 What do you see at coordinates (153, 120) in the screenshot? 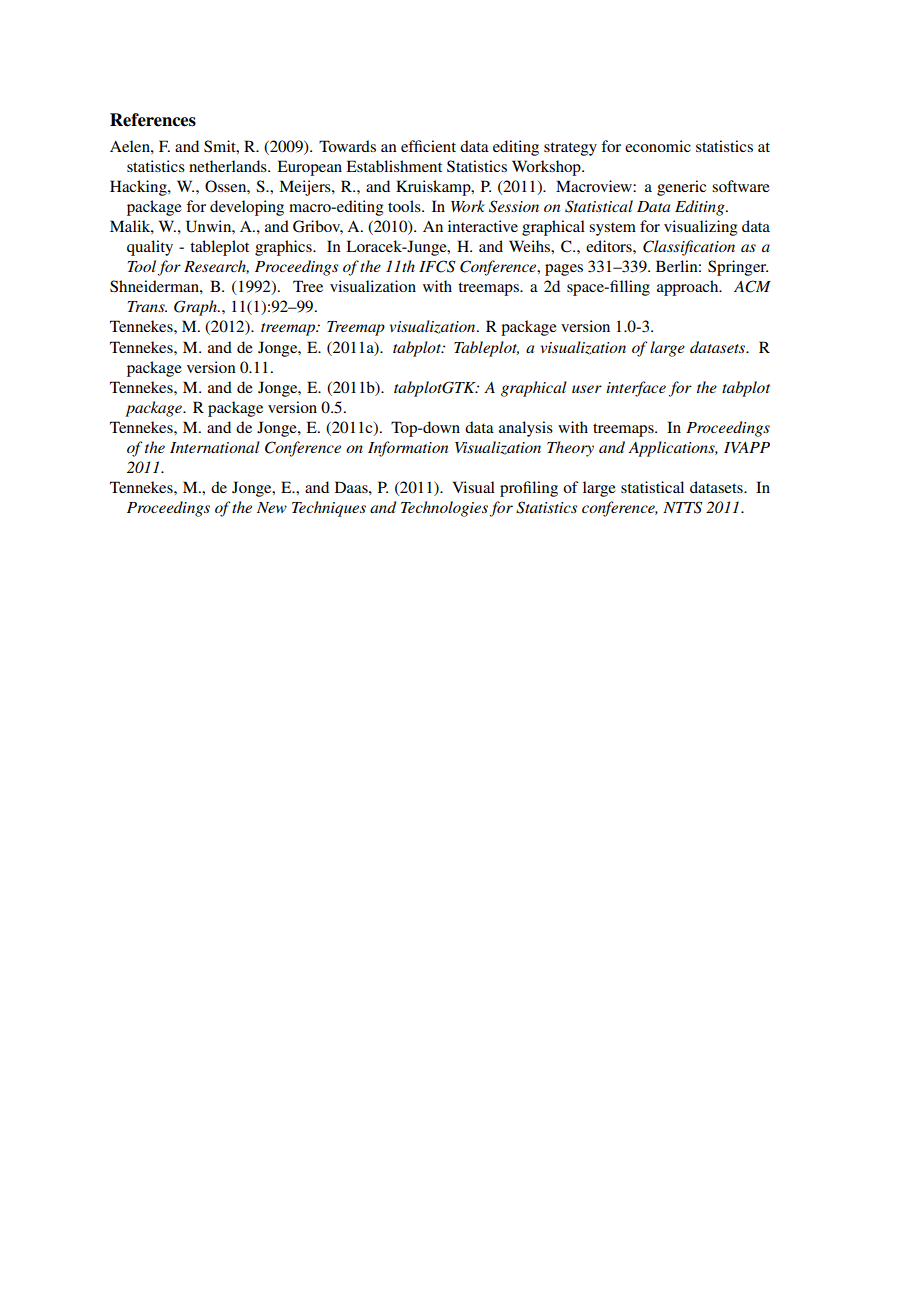
I see `References` at bounding box center [153, 120].
